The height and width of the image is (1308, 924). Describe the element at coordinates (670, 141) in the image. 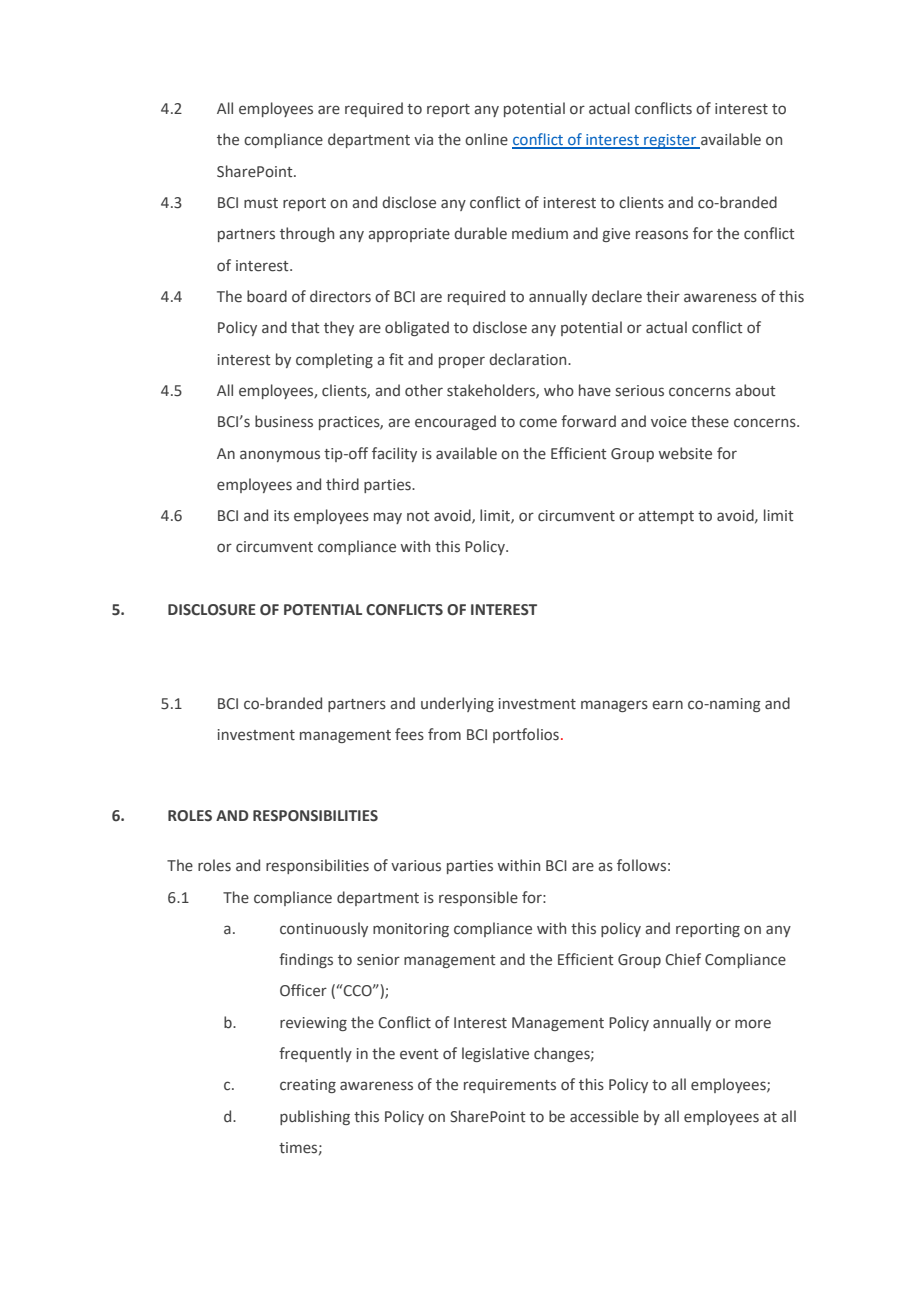

I see `register` at that location.
